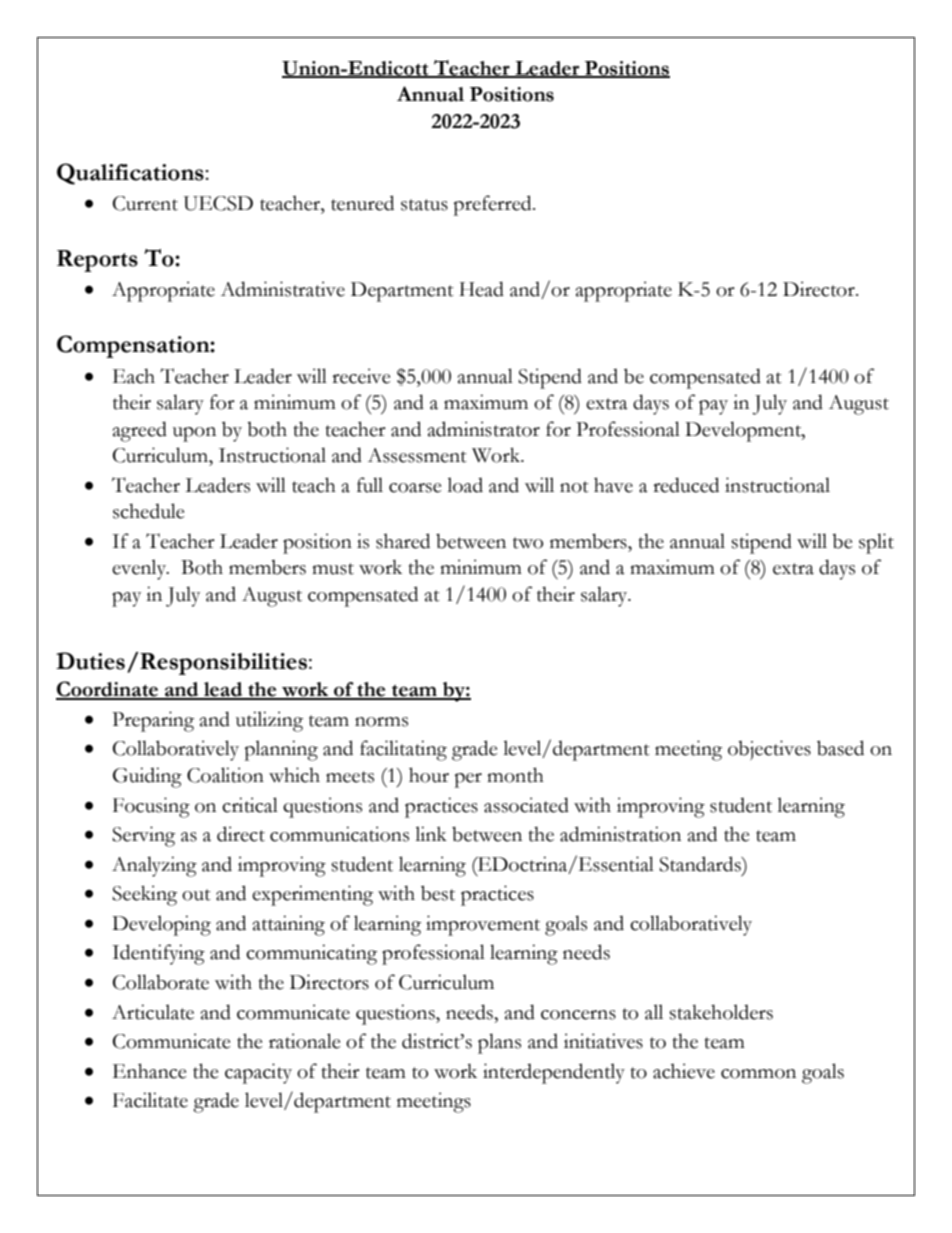 This page has height=1233, width=952. Describe the element at coordinates (528, 543) in the page. I see `two` at that location.
